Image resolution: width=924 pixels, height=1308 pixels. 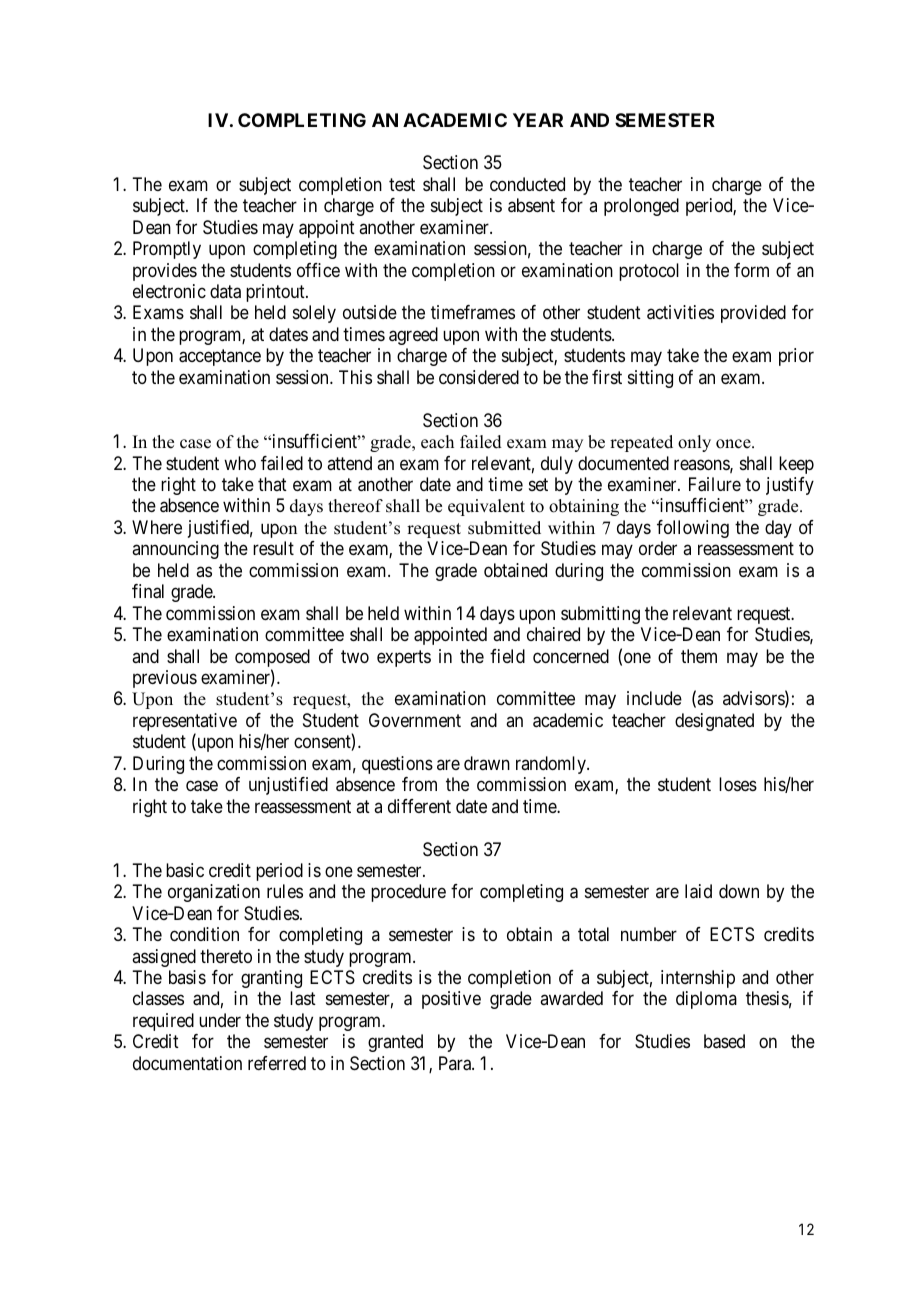 What do you see at coordinates (479, 377) in the screenshot?
I see `considered` at bounding box center [479, 377].
